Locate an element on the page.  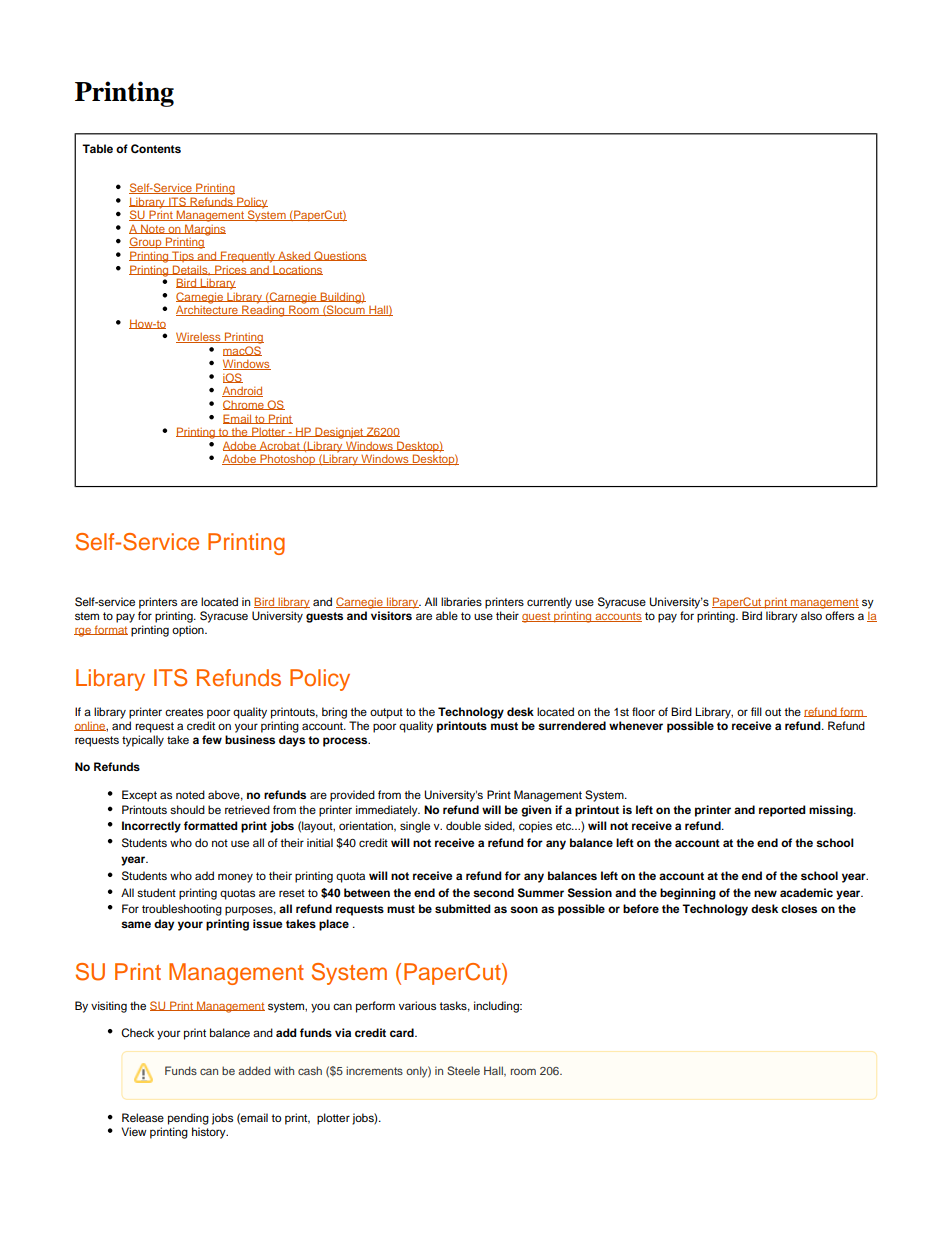
option is located at coordinates (189, 631).
